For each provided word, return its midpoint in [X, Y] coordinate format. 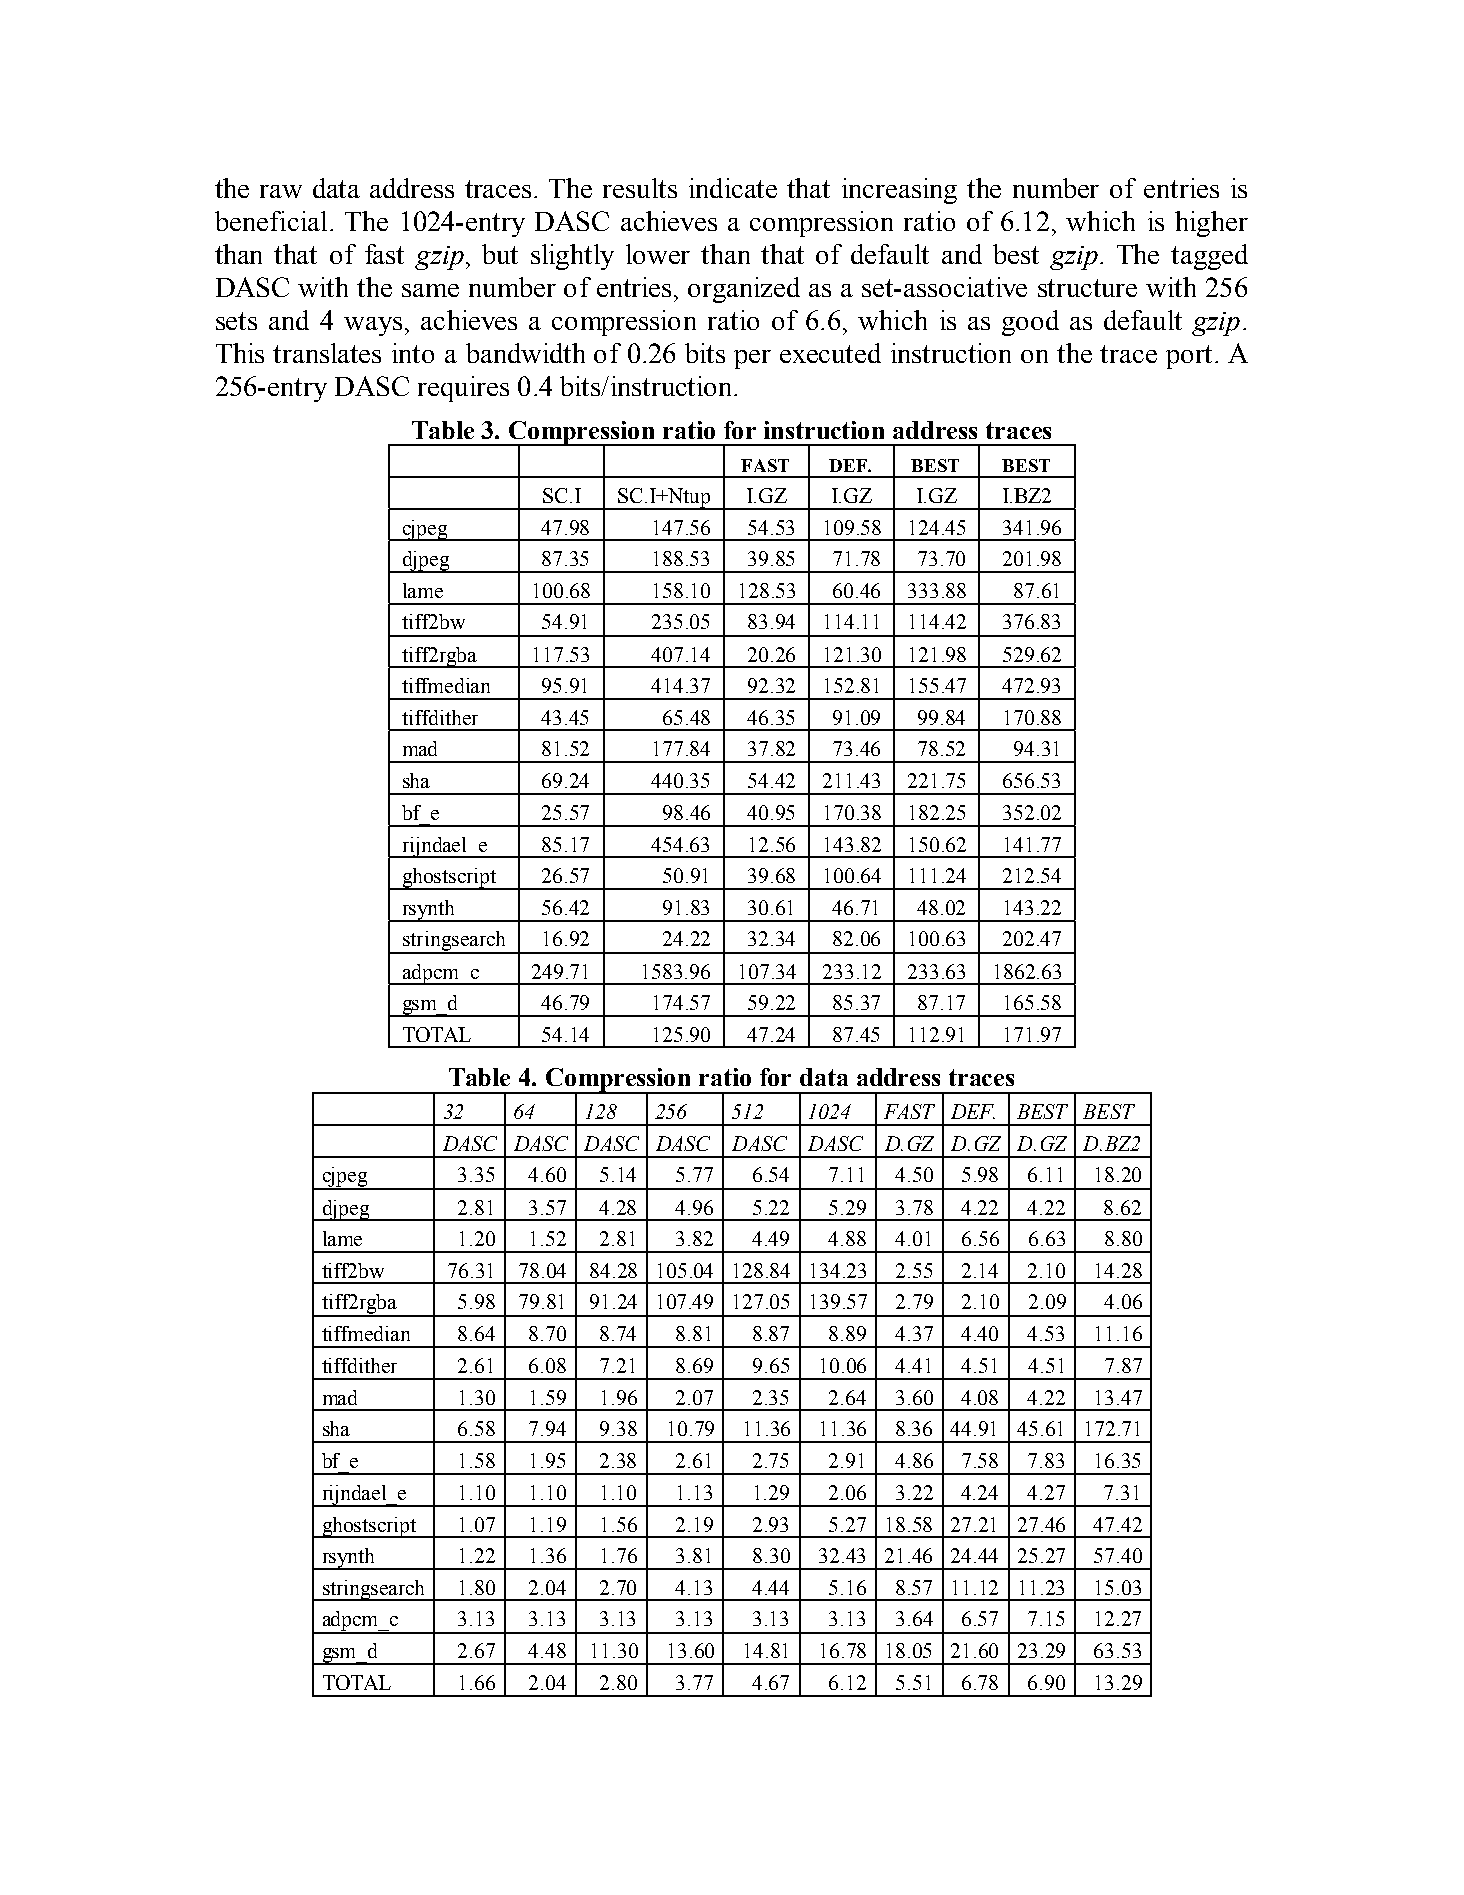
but [500, 254]
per [752, 359]
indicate [733, 188]
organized [744, 290]
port [1189, 357]
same [430, 290]
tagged [1209, 257]
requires [463, 389]
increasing [899, 191]
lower [658, 254]
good [1030, 323]
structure [1087, 288]
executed [830, 353]
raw [281, 191]
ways [373, 326]
